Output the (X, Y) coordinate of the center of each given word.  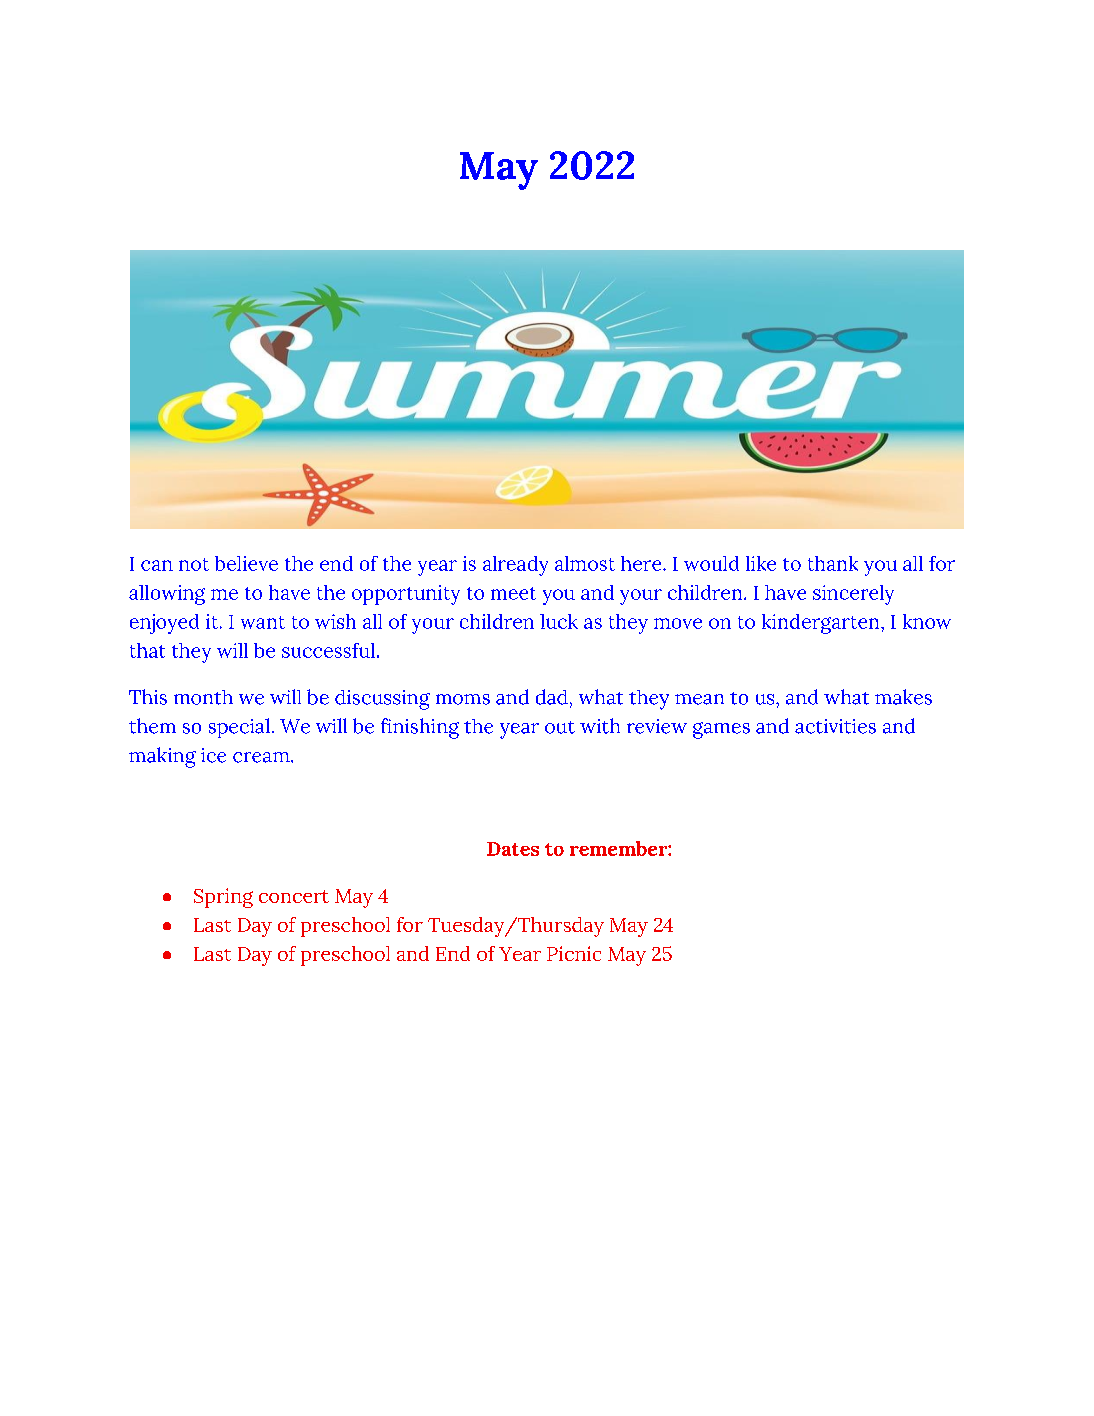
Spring (223, 898)
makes (903, 697)
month (203, 697)
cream (262, 757)
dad (552, 697)
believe (246, 563)
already (515, 566)
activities (835, 726)
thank (833, 563)
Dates (513, 849)
